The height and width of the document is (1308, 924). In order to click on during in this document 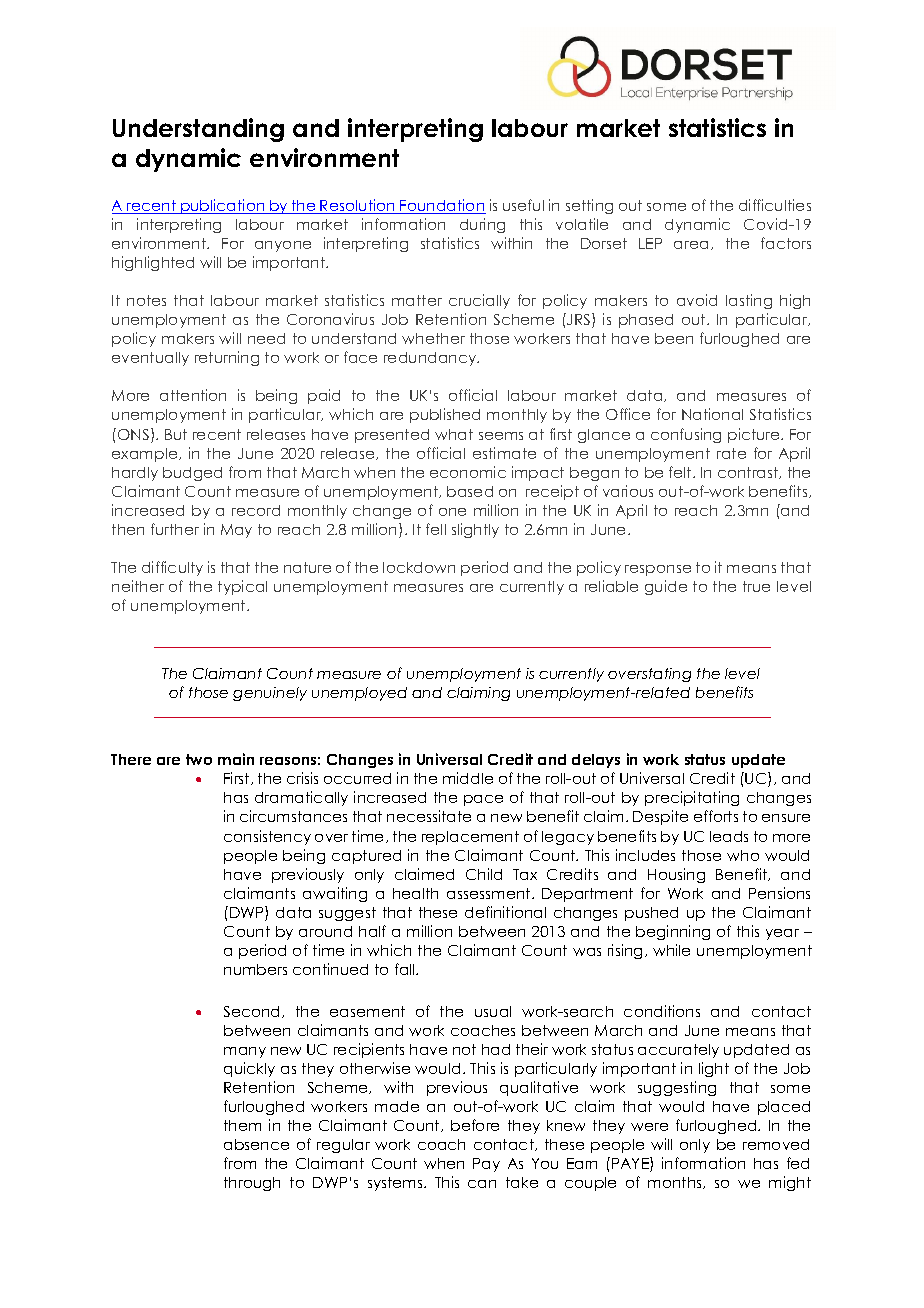, I will do `click(482, 225)`.
